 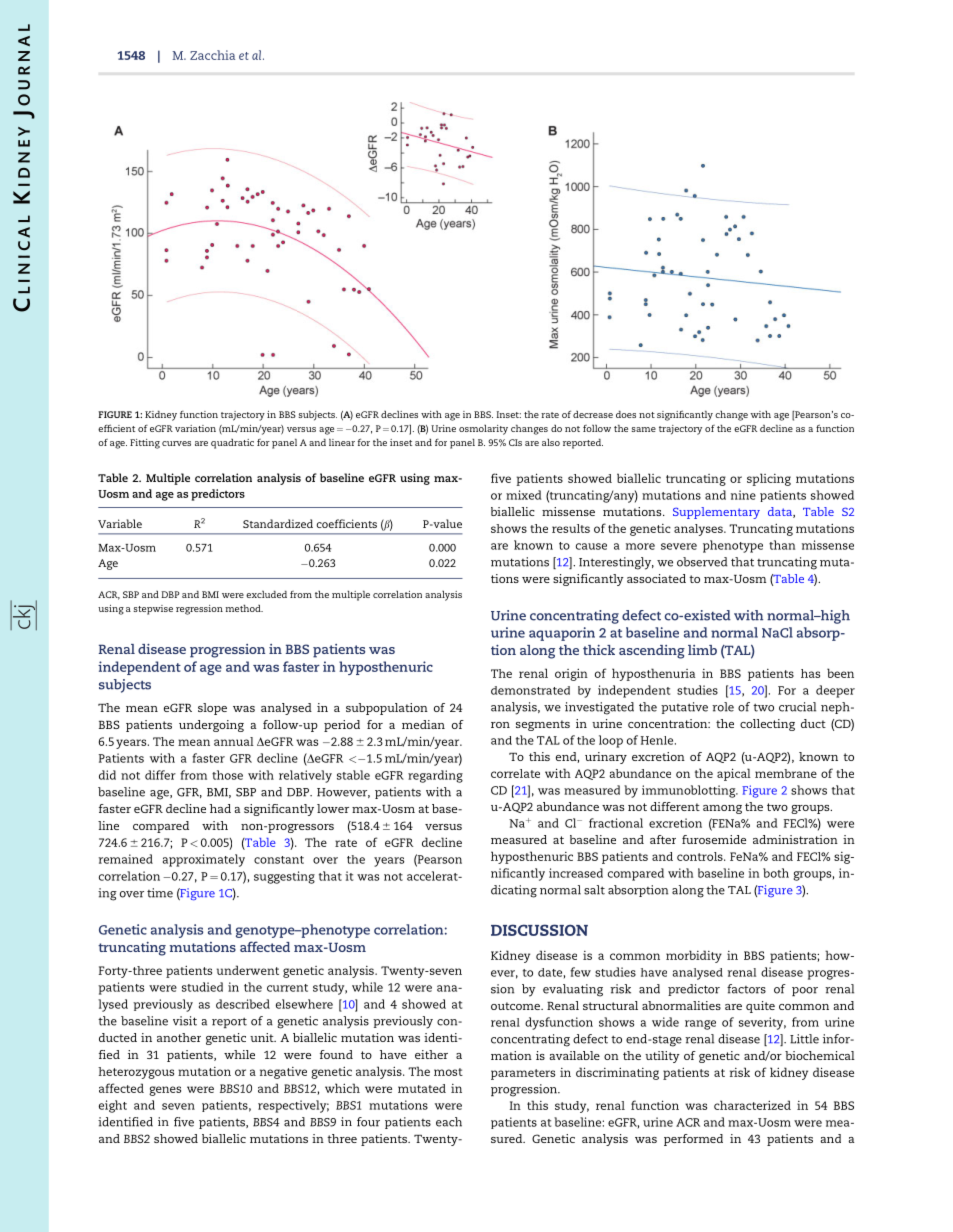 What do you see at coordinates (153, 610) in the screenshot?
I see `stepwise` at bounding box center [153, 610].
